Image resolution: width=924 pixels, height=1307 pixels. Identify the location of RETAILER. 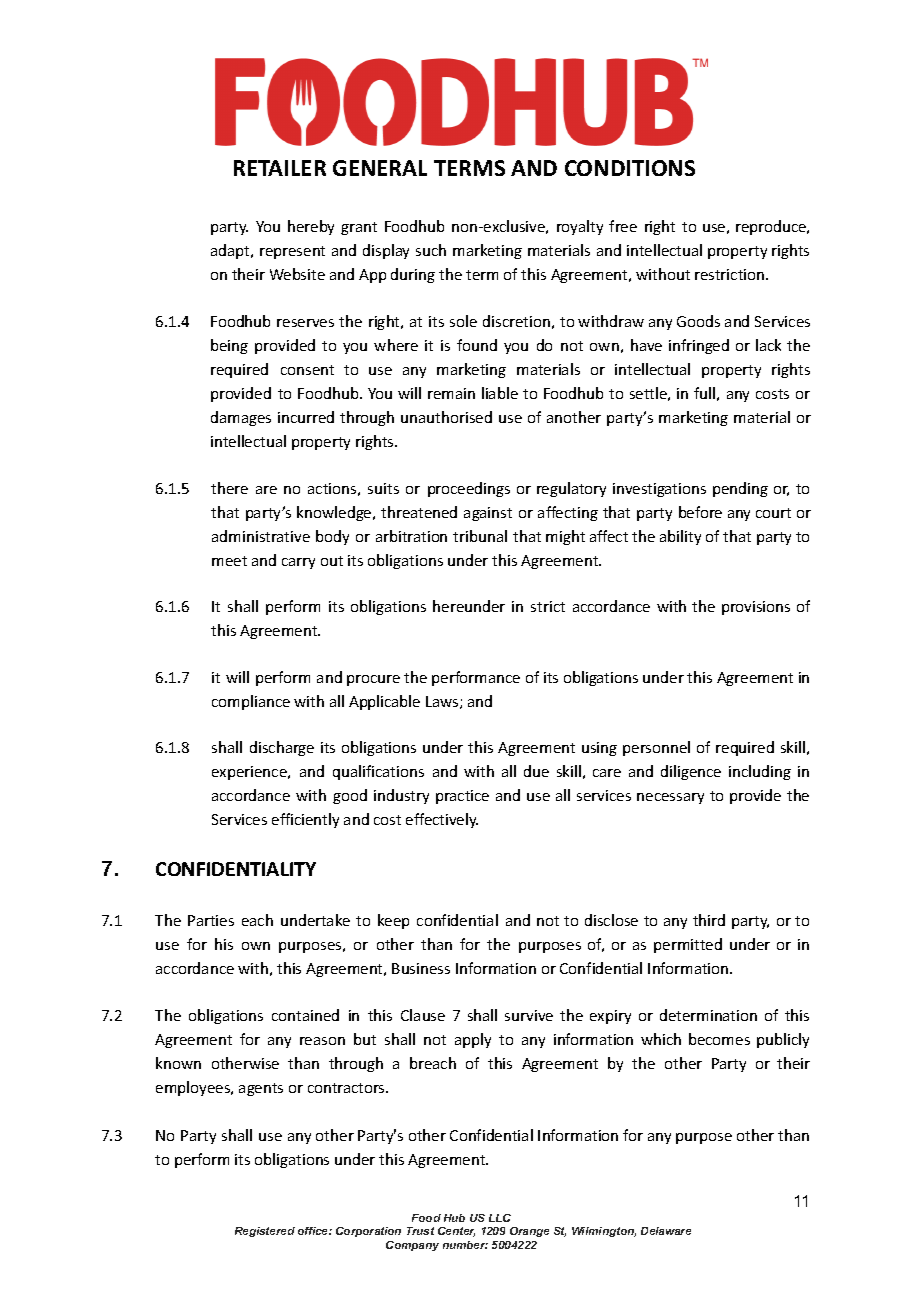
(280, 168).
